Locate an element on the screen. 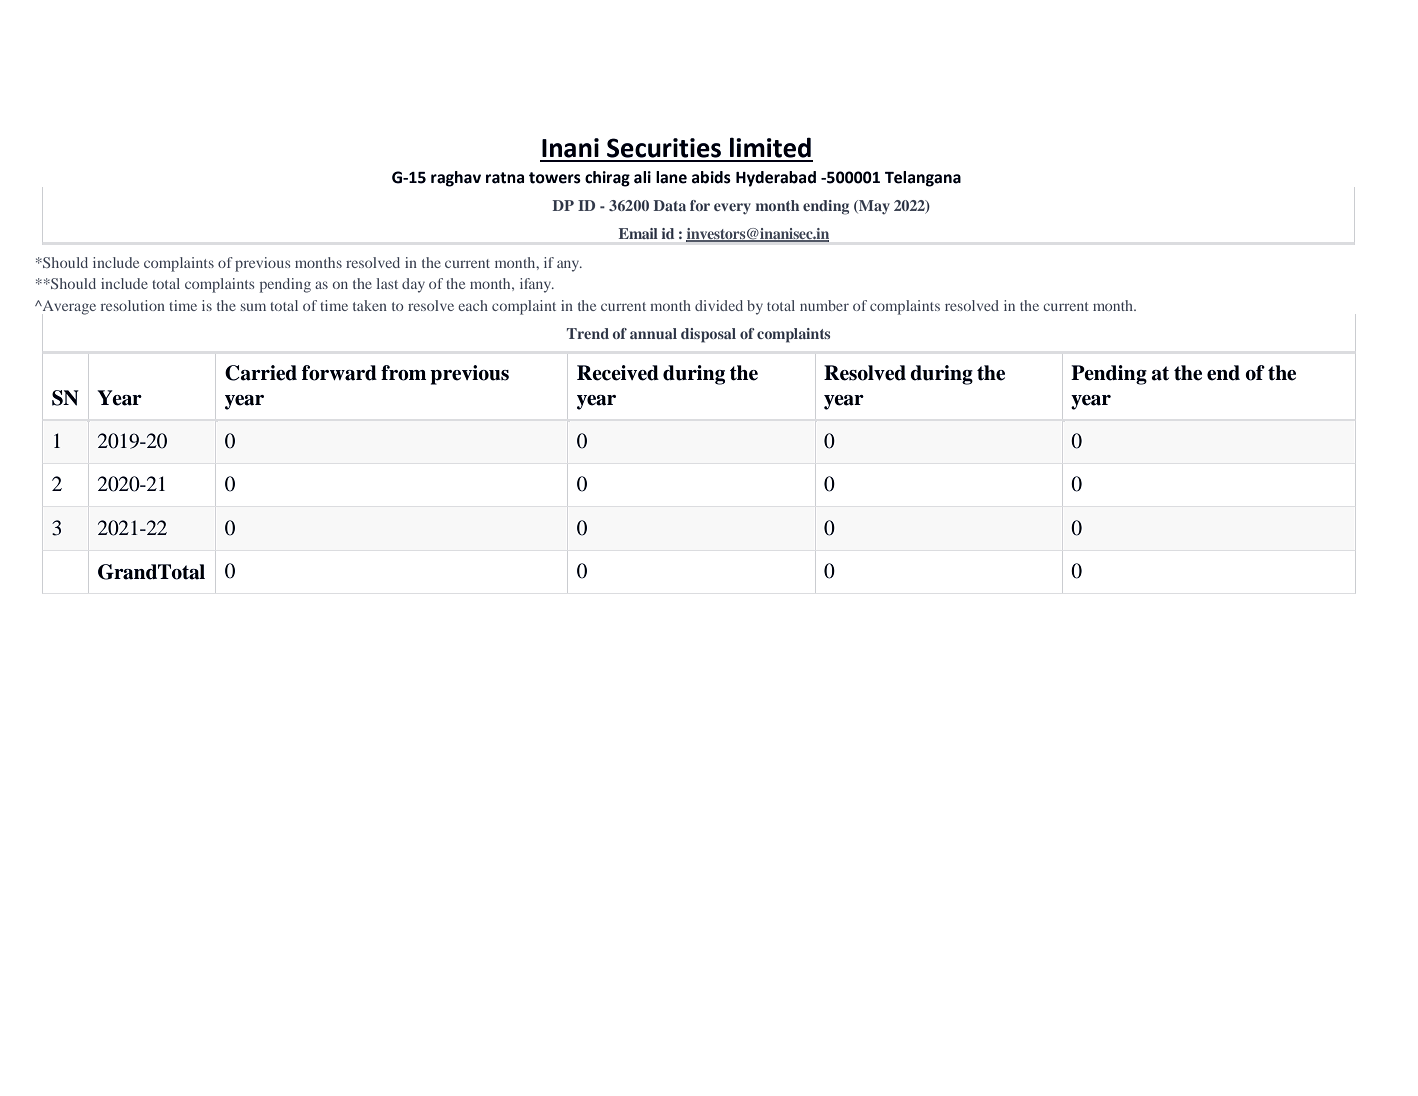 The width and height of the screenshot is (1418, 1096). from is located at coordinates (403, 373).
